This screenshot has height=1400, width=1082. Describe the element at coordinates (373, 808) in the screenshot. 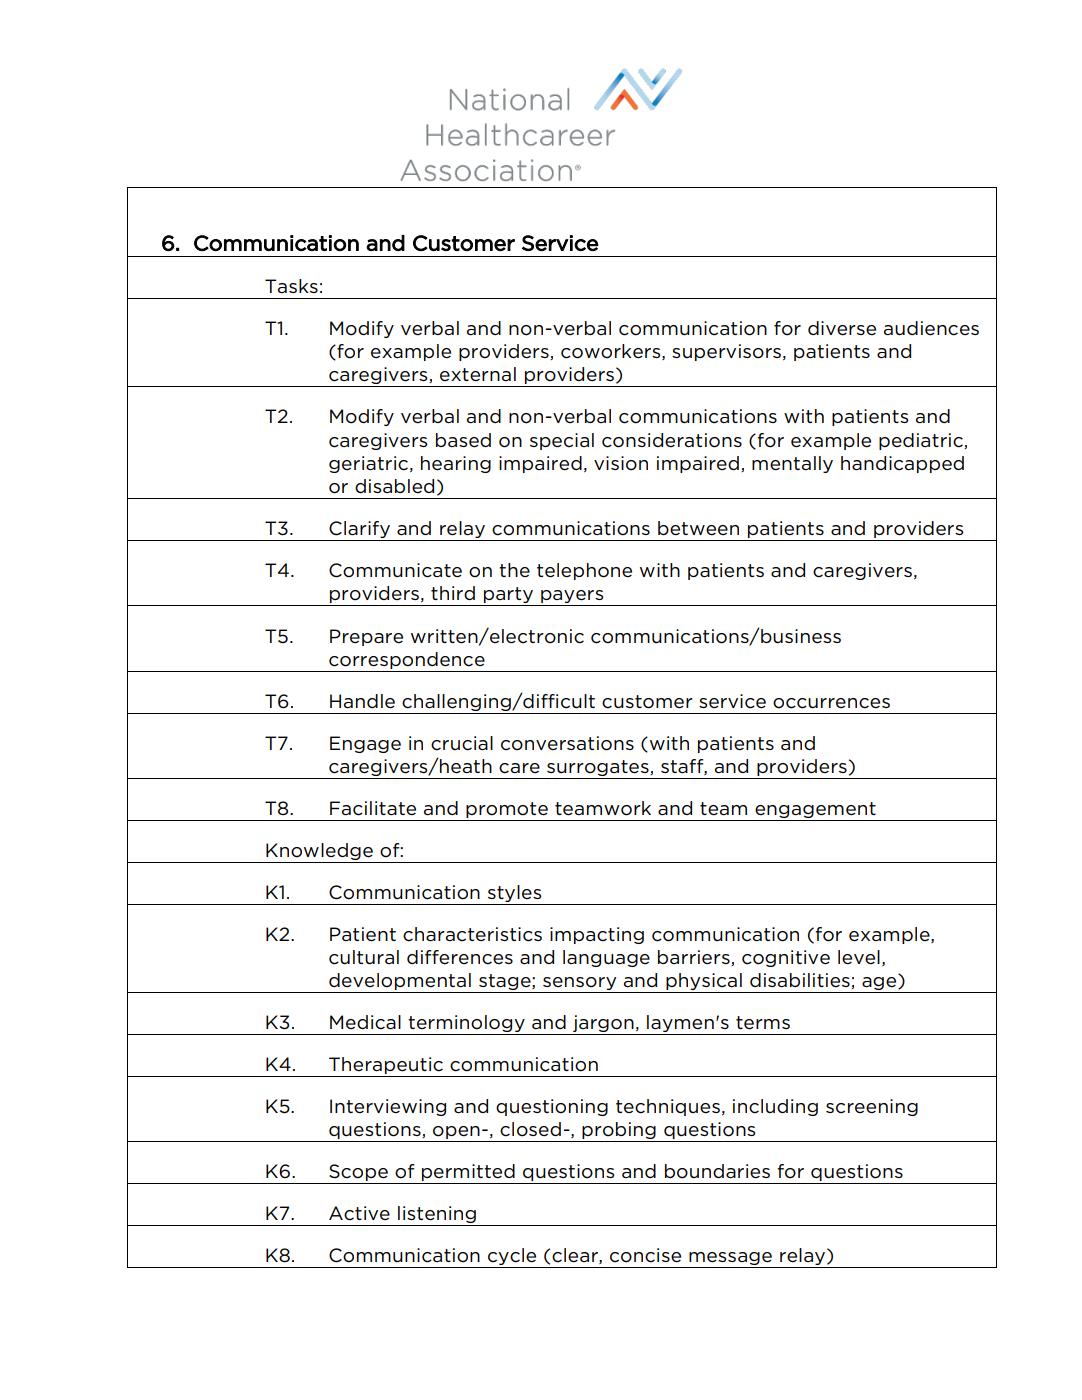

I see `Facilitate` at that location.
